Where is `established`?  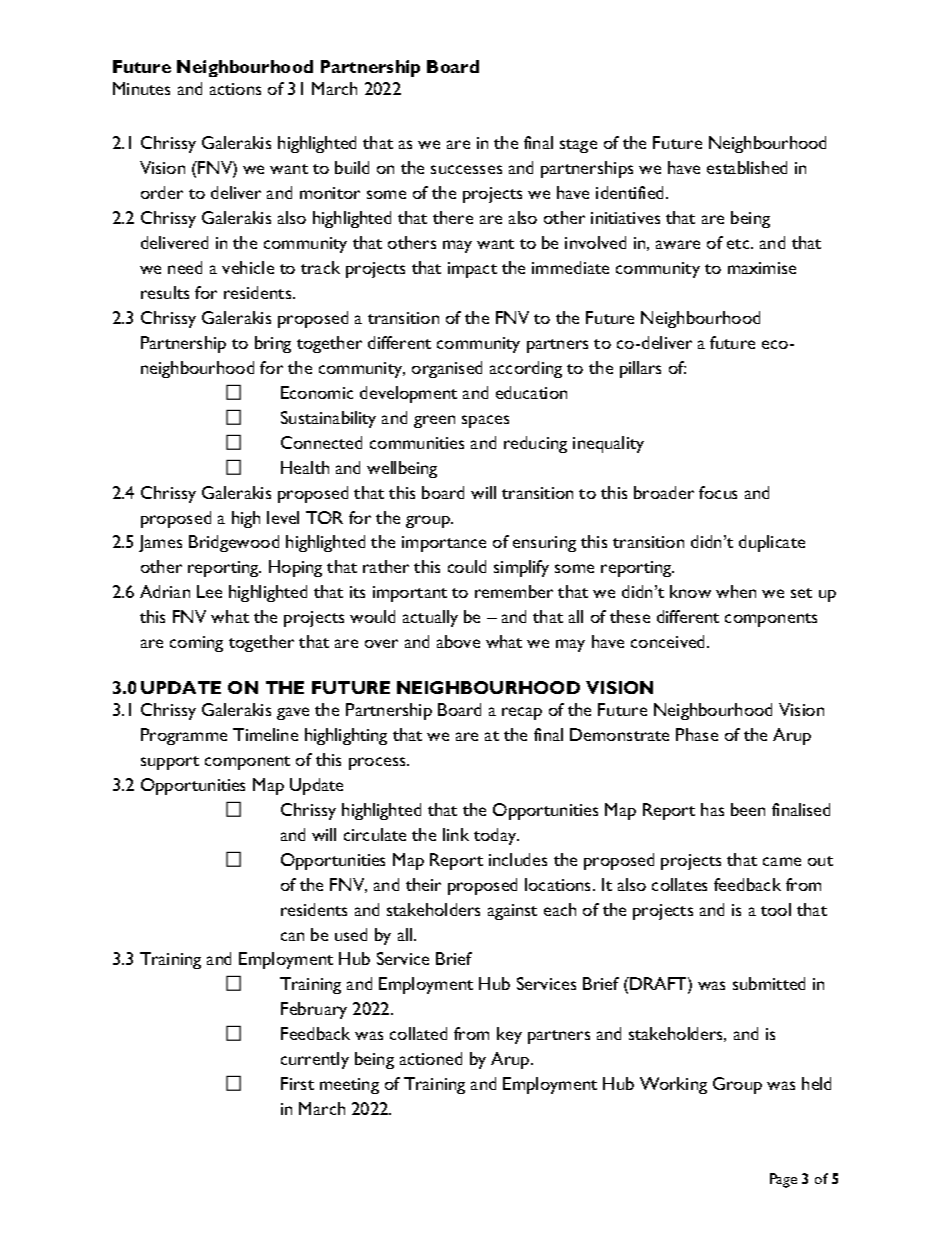 established is located at coordinates (747, 167).
